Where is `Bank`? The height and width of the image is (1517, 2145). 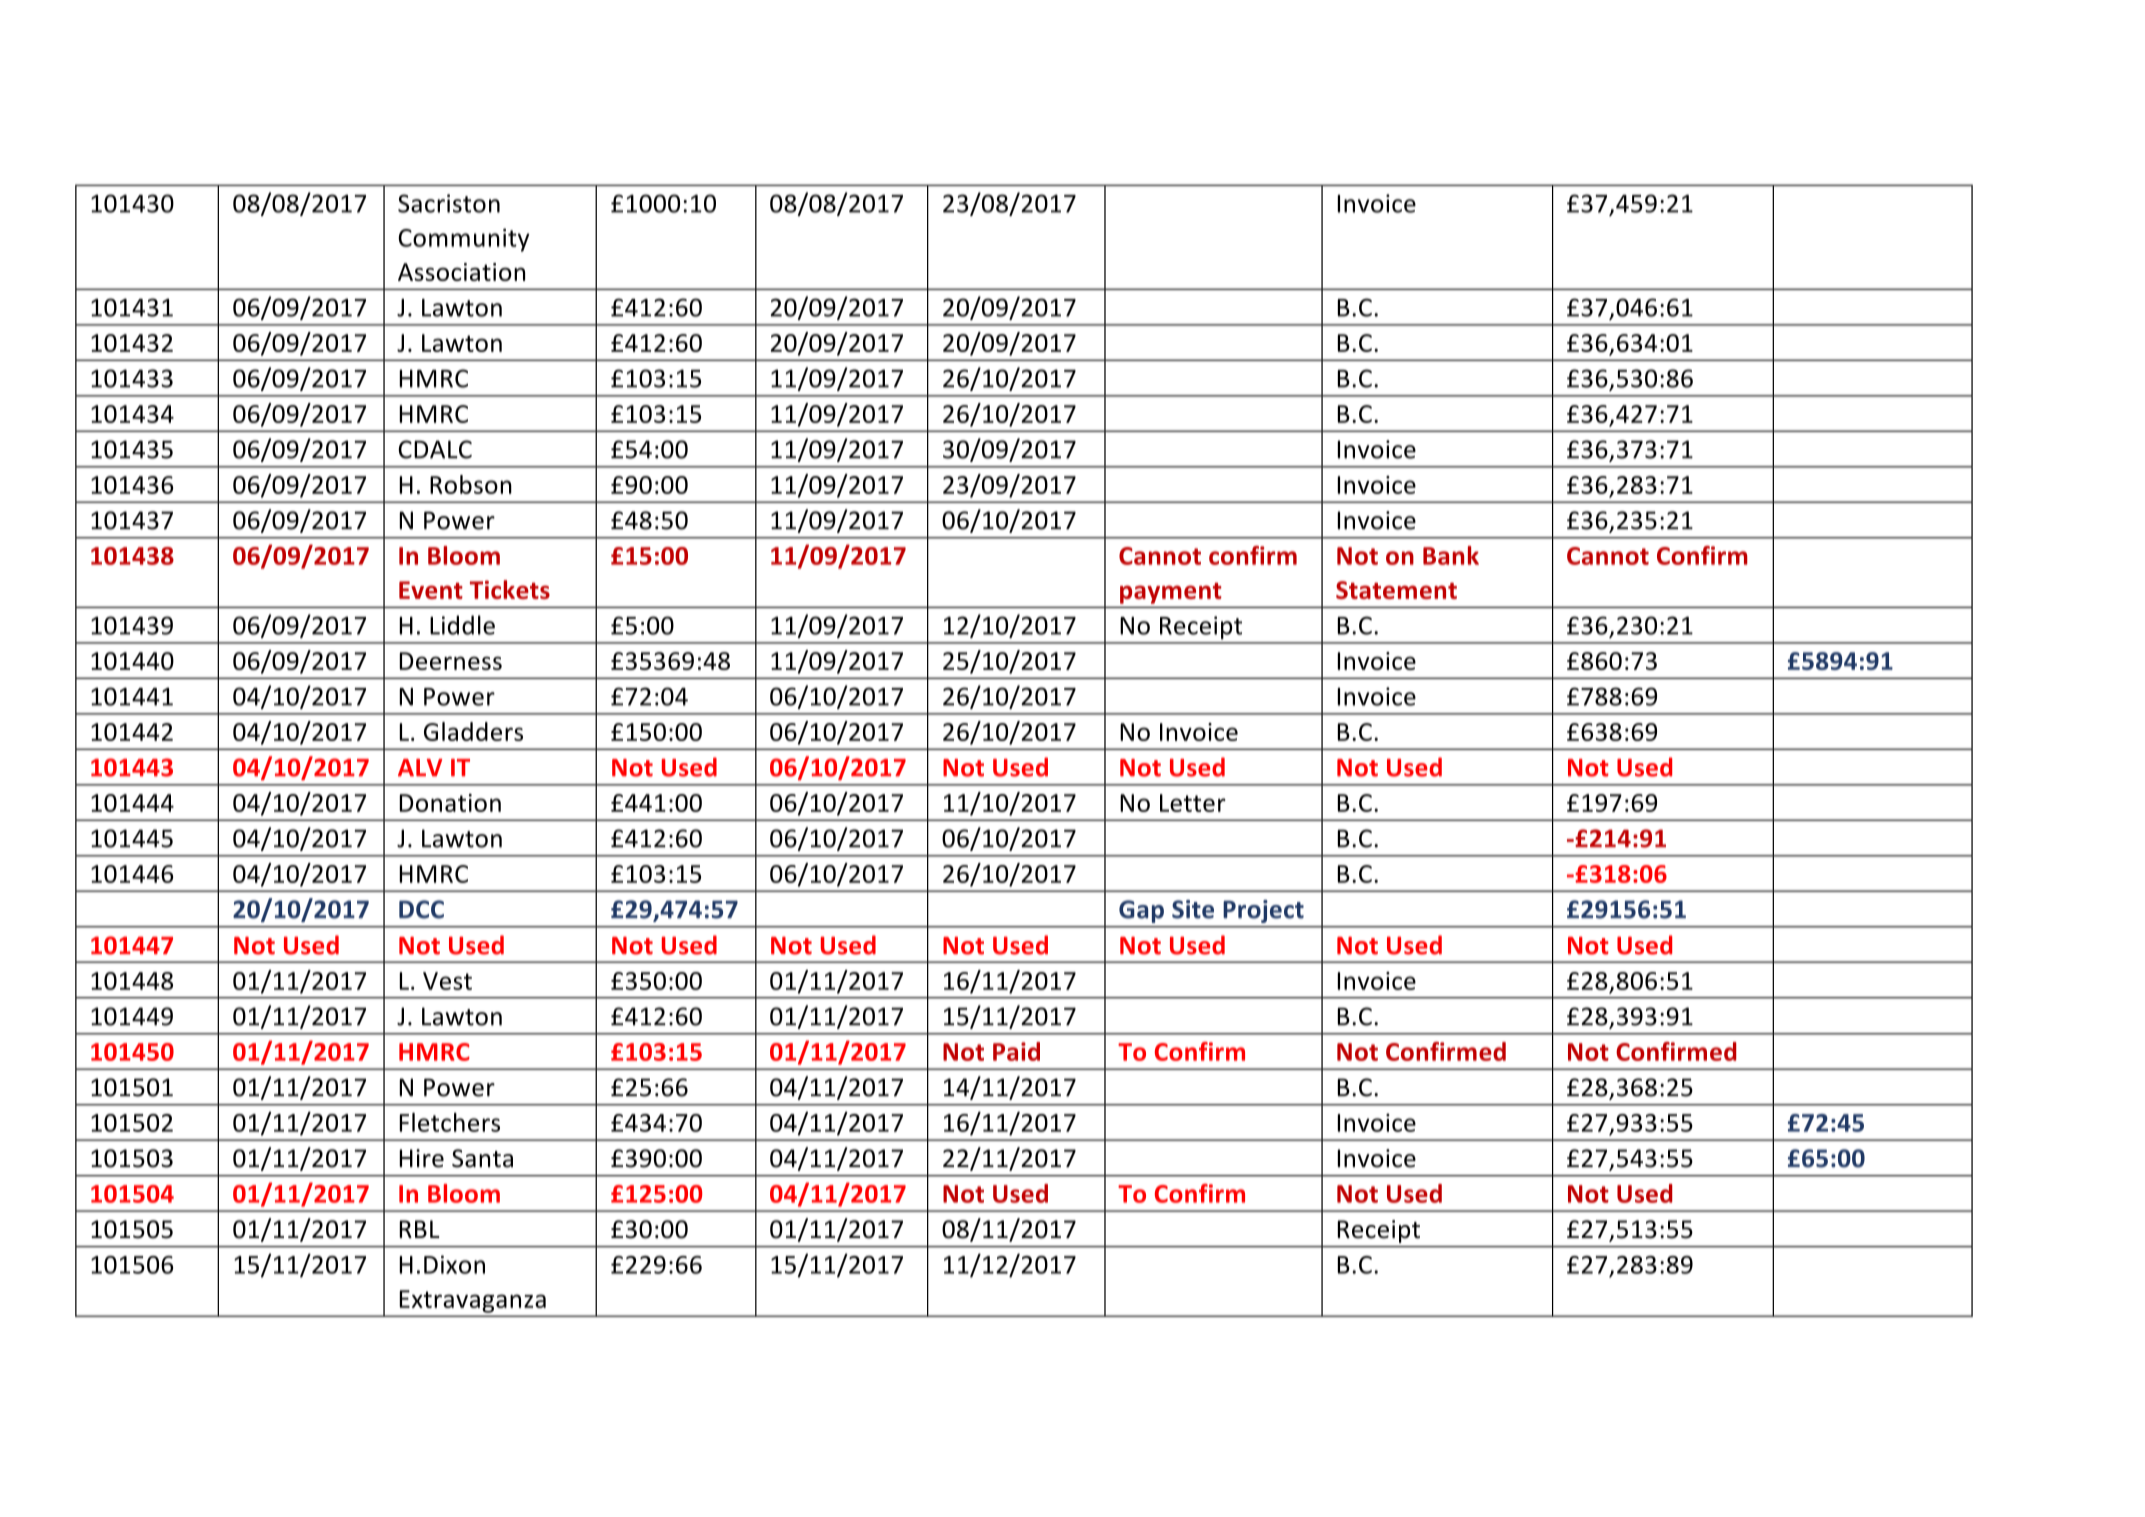
Bank is located at coordinates (1451, 555).
